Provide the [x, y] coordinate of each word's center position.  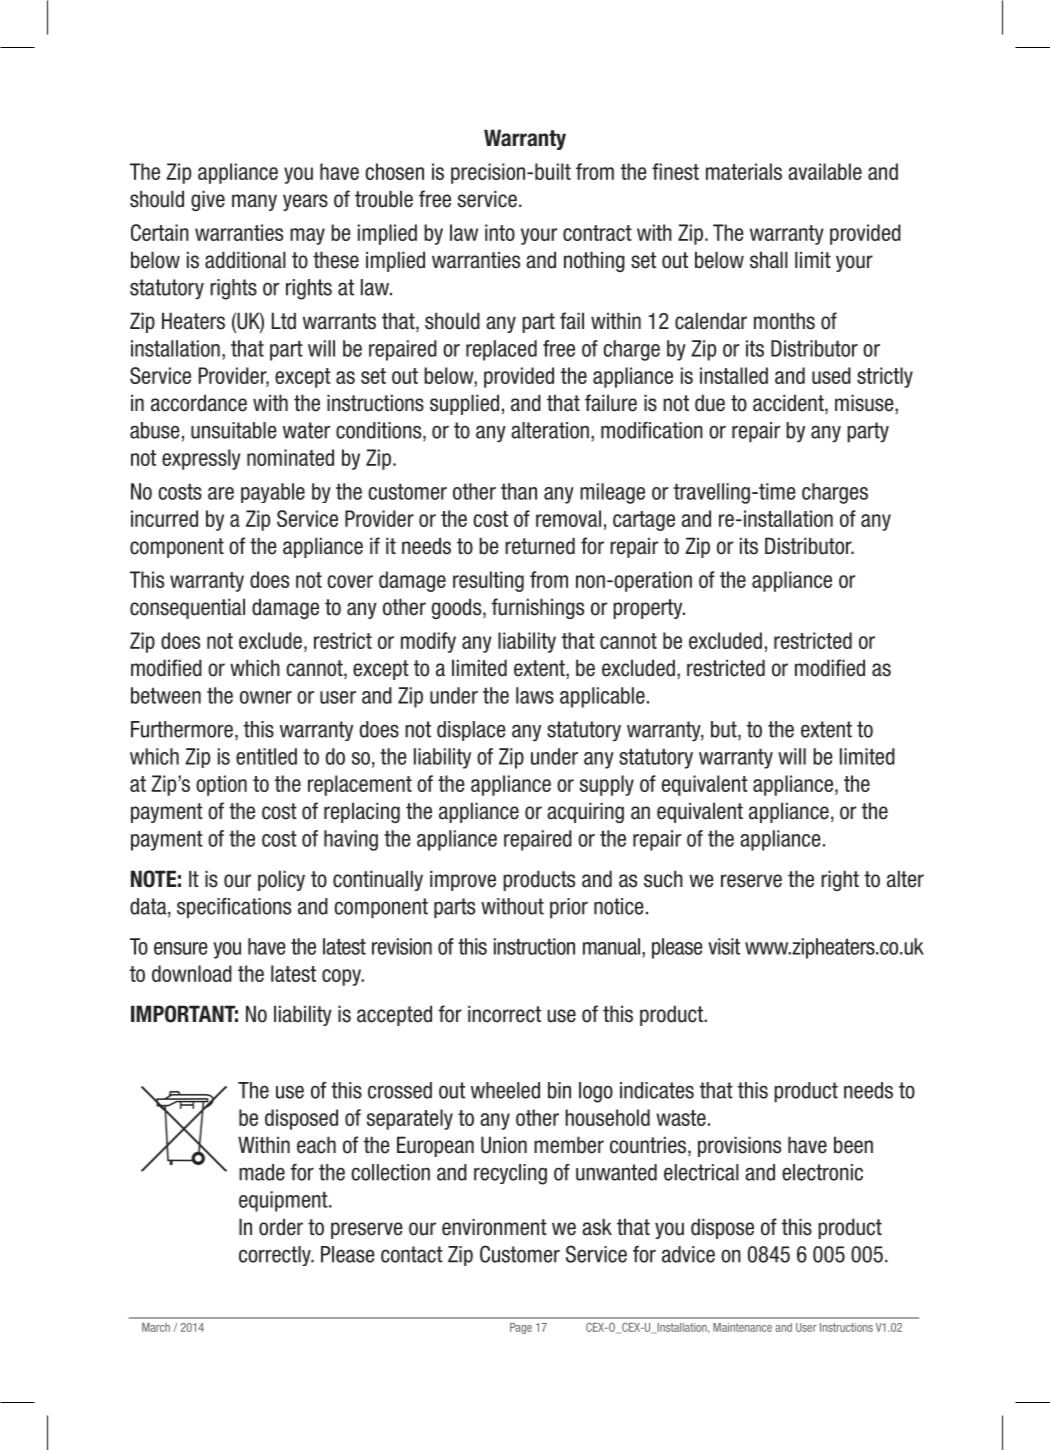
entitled [266, 756]
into [500, 232]
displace [471, 731]
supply [607, 785]
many [254, 202]
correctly [276, 1256]
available [825, 171]
